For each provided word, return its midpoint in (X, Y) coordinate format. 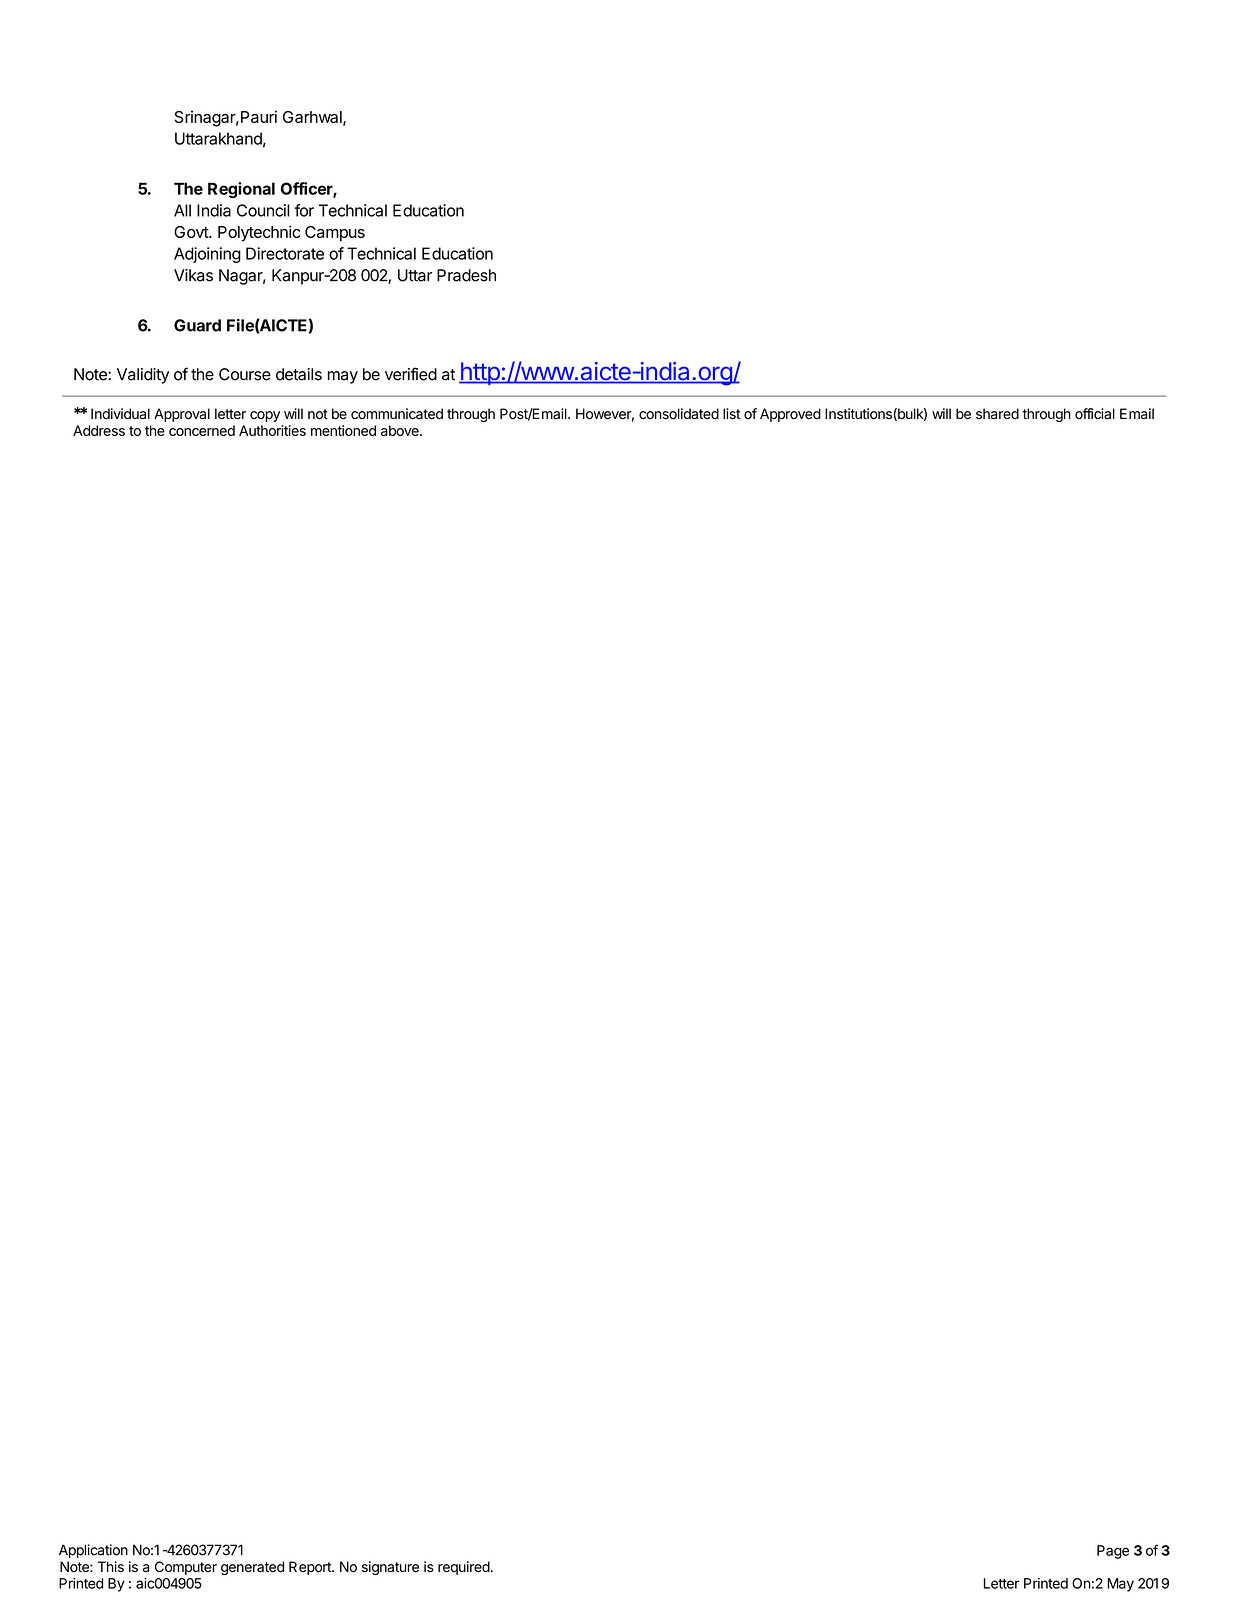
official (1095, 414)
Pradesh (466, 275)
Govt (192, 232)
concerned (202, 430)
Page (1113, 1552)
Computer (186, 1568)
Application (93, 1551)
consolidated (679, 414)
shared (997, 414)
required (464, 1568)
